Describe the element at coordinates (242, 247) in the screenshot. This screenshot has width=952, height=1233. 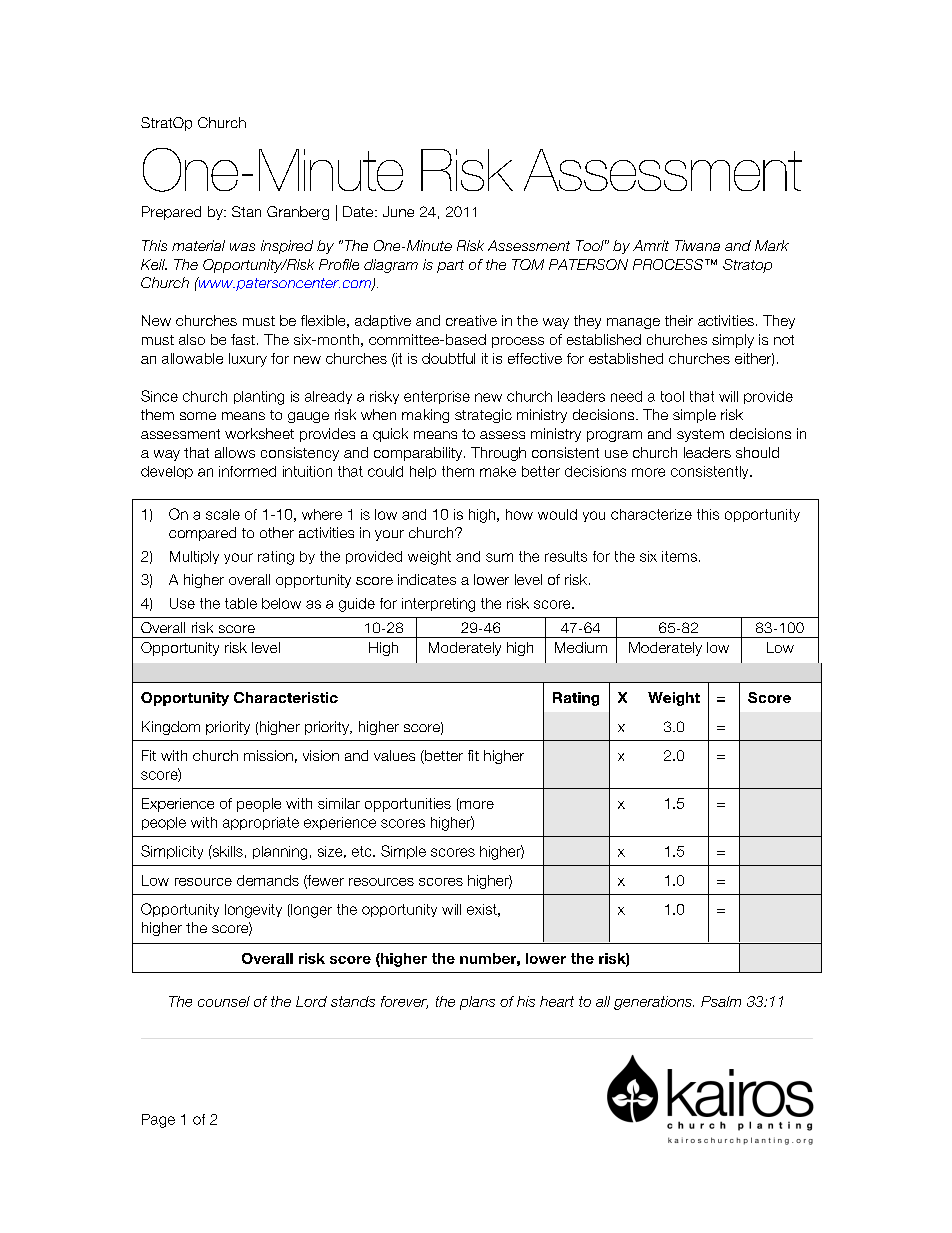
I see `was` at that location.
